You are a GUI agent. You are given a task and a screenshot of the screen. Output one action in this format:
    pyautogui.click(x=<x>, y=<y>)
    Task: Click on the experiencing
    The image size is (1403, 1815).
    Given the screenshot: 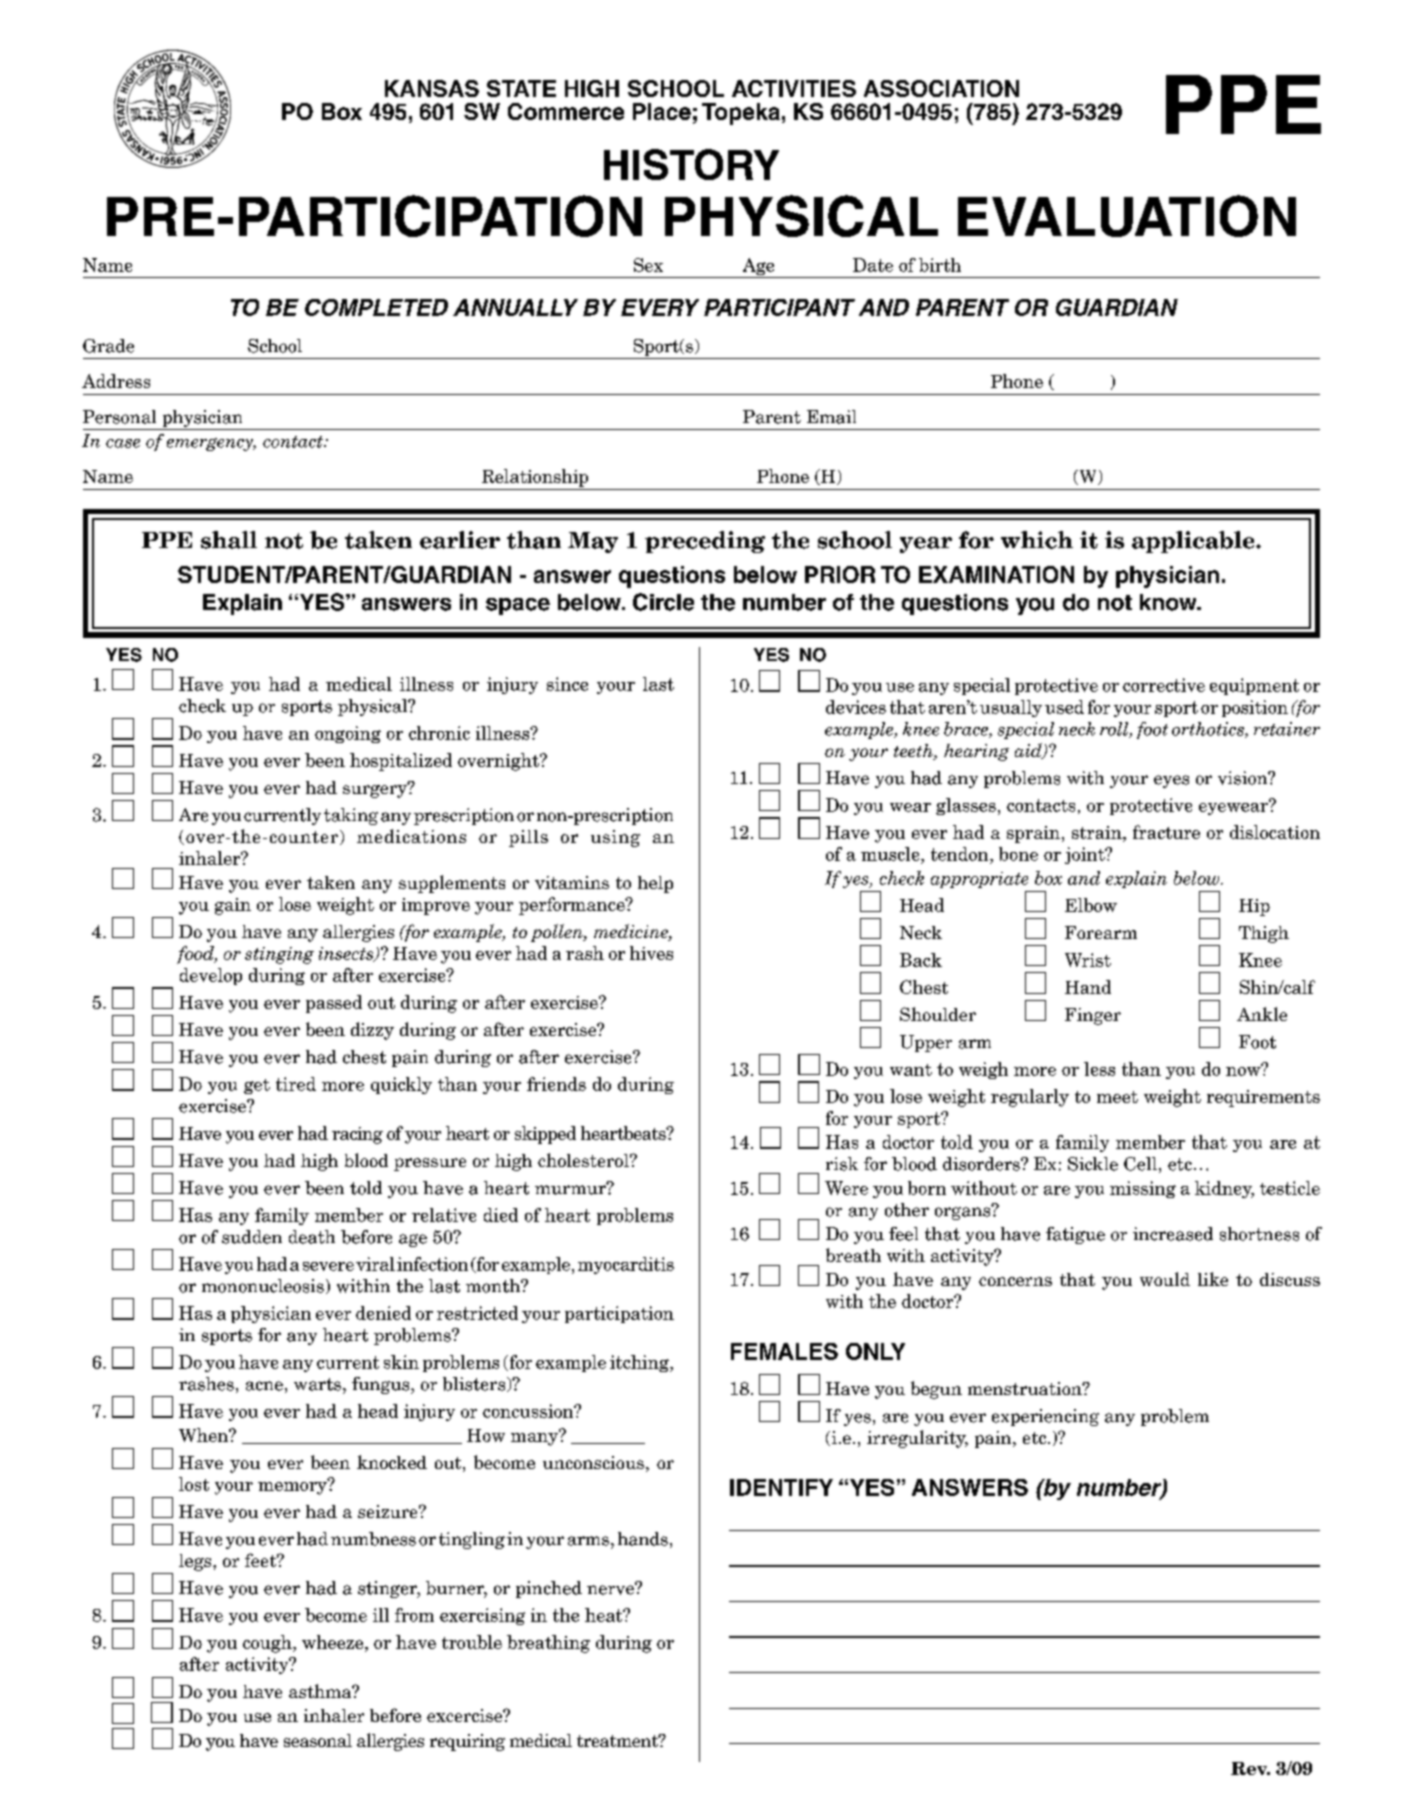 What is the action you would take?
    pyautogui.click(x=1045, y=1417)
